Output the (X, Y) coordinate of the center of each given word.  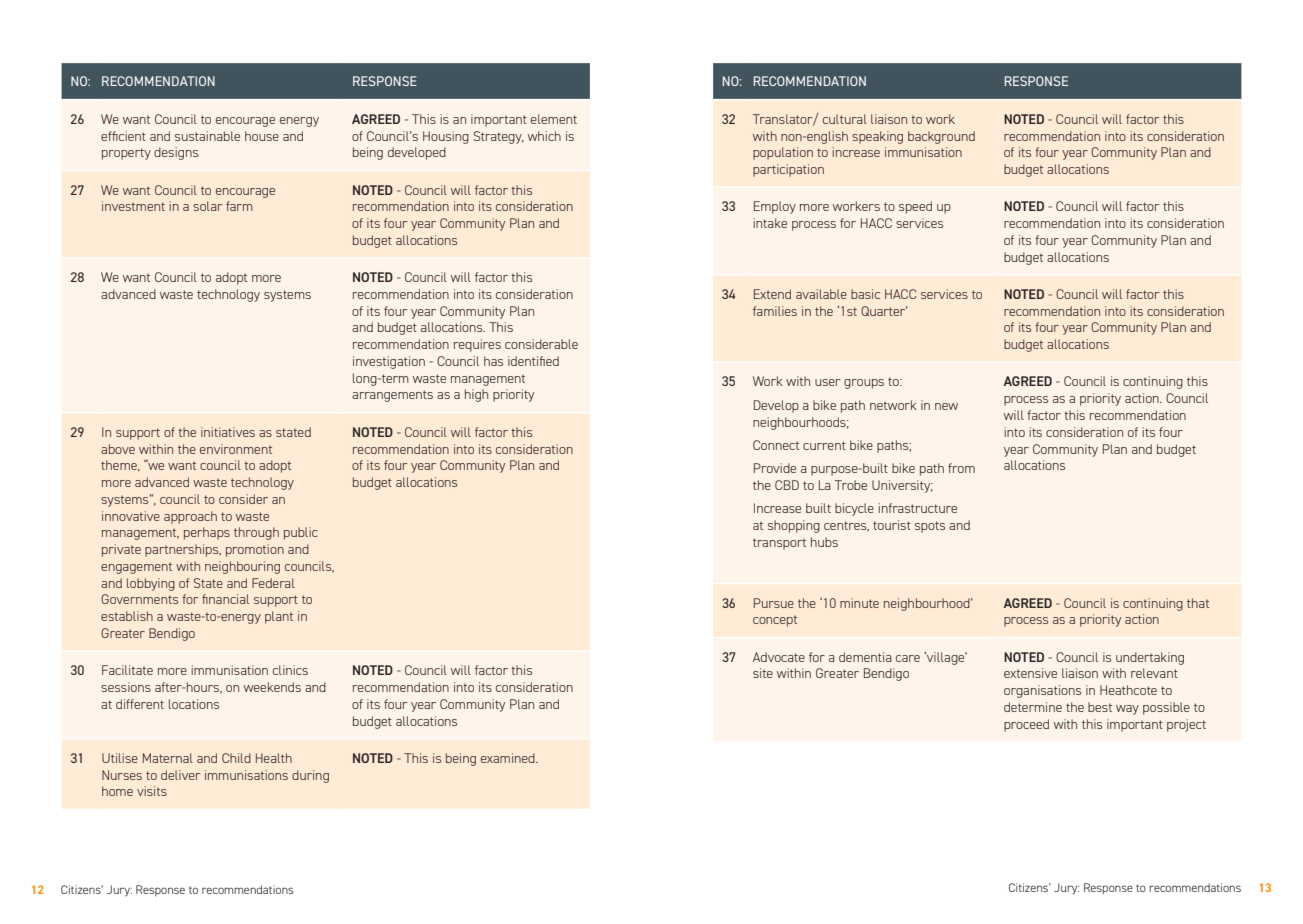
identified (533, 361)
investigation (389, 362)
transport (779, 544)
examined (509, 758)
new (946, 406)
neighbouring (242, 567)
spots (930, 527)
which (544, 136)
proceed (1026, 725)
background (941, 137)
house (262, 136)
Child (236, 758)
